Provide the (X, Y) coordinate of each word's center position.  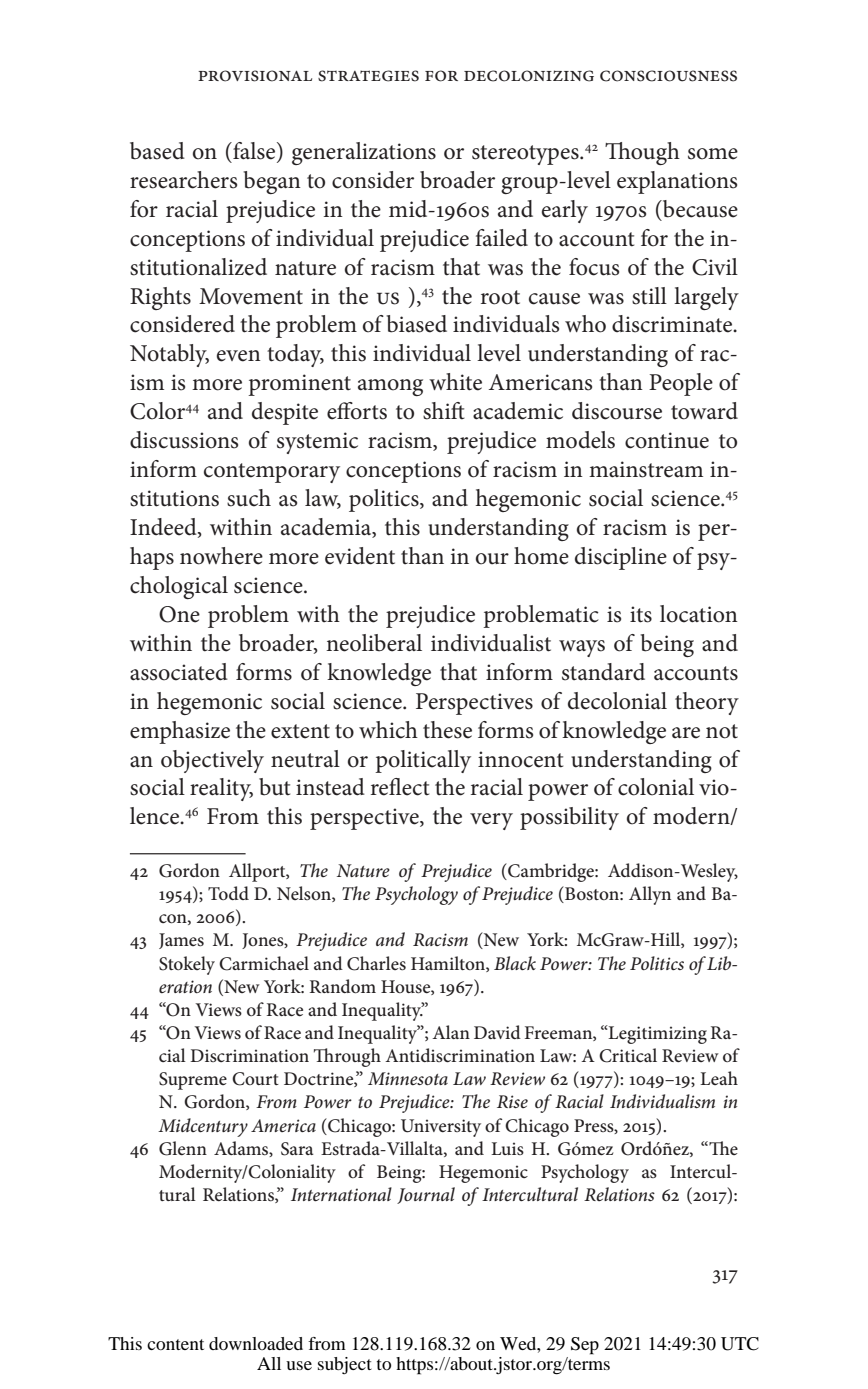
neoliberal (374, 643)
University (441, 1128)
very (491, 821)
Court (255, 1079)
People (681, 384)
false (254, 152)
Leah (719, 1078)
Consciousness (668, 76)
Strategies (368, 76)
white (455, 382)
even (239, 356)
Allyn (650, 895)
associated (179, 672)
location (699, 614)
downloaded (256, 1343)
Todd (228, 893)
